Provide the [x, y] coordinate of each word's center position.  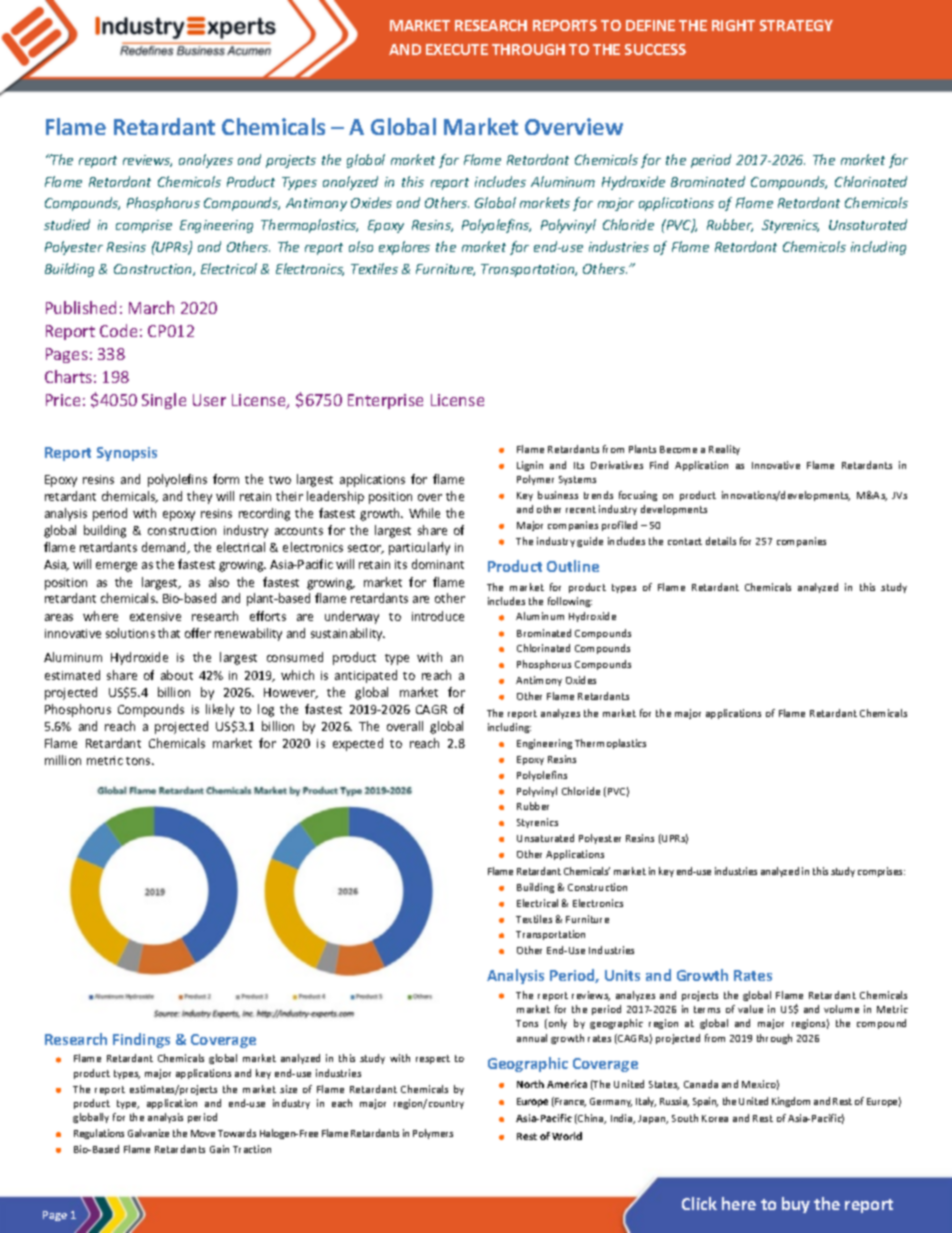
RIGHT [733, 25]
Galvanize [148, 1133]
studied [67, 224]
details [721, 541]
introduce [438, 616]
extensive [155, 616]
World [567, 1136]
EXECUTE [457, 49]
